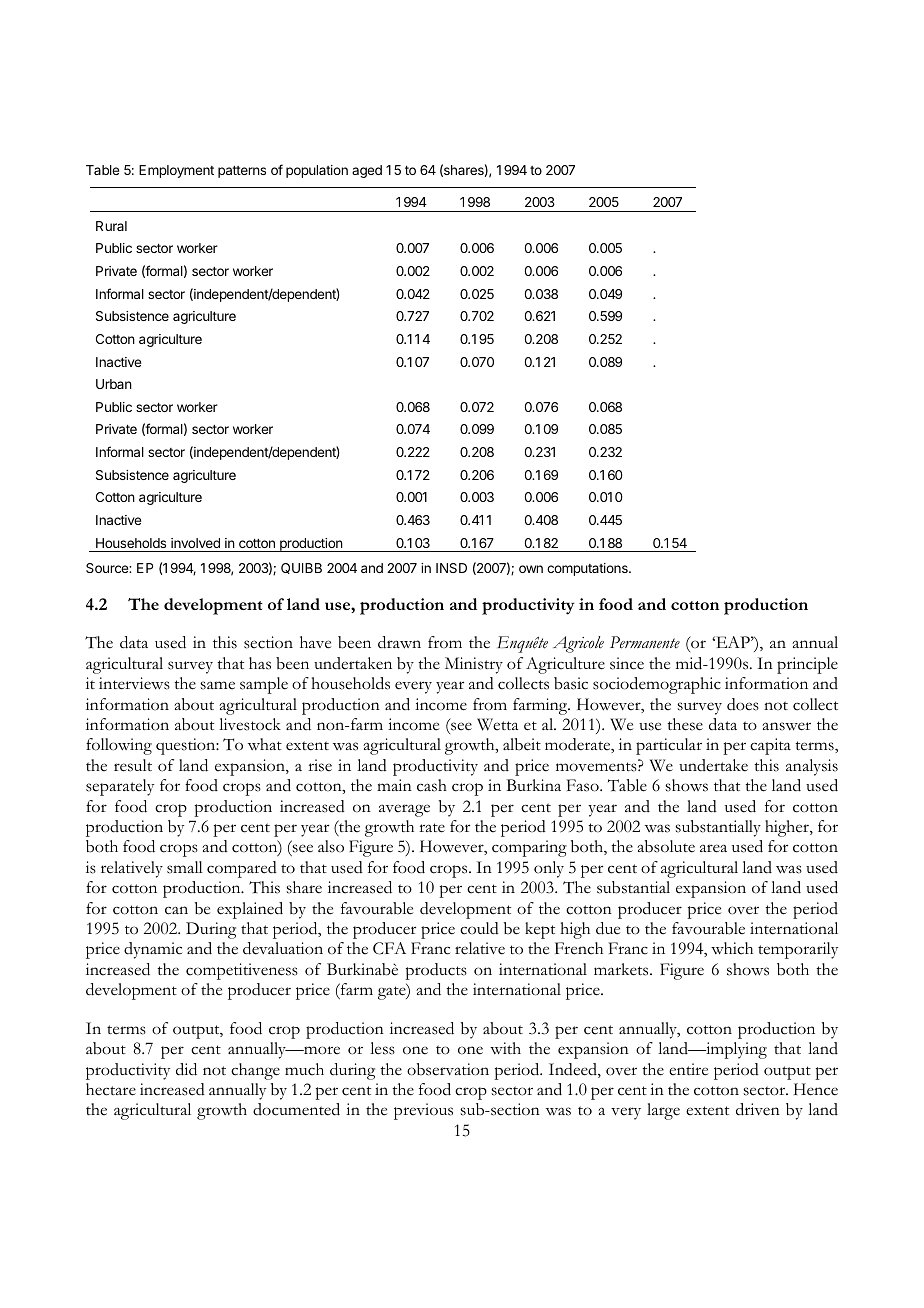 This screenshot has height=1308, width=924. Describe the element at coordinates (195, 543) in the screenshot. I see `involved` at that location.
